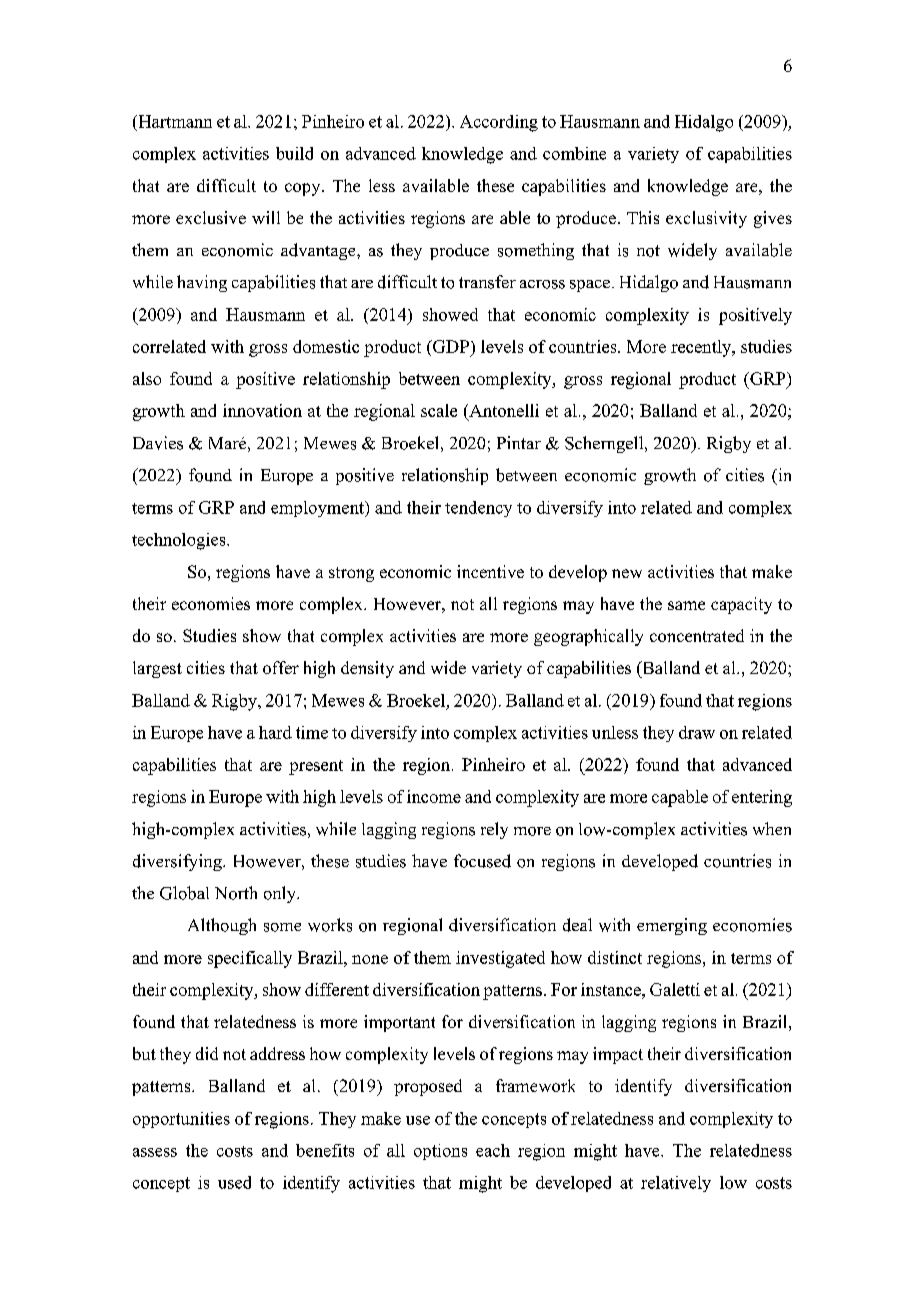 The width and height of the screenshot is (924, 1308). I want to click on scale, so click(439, 410).
